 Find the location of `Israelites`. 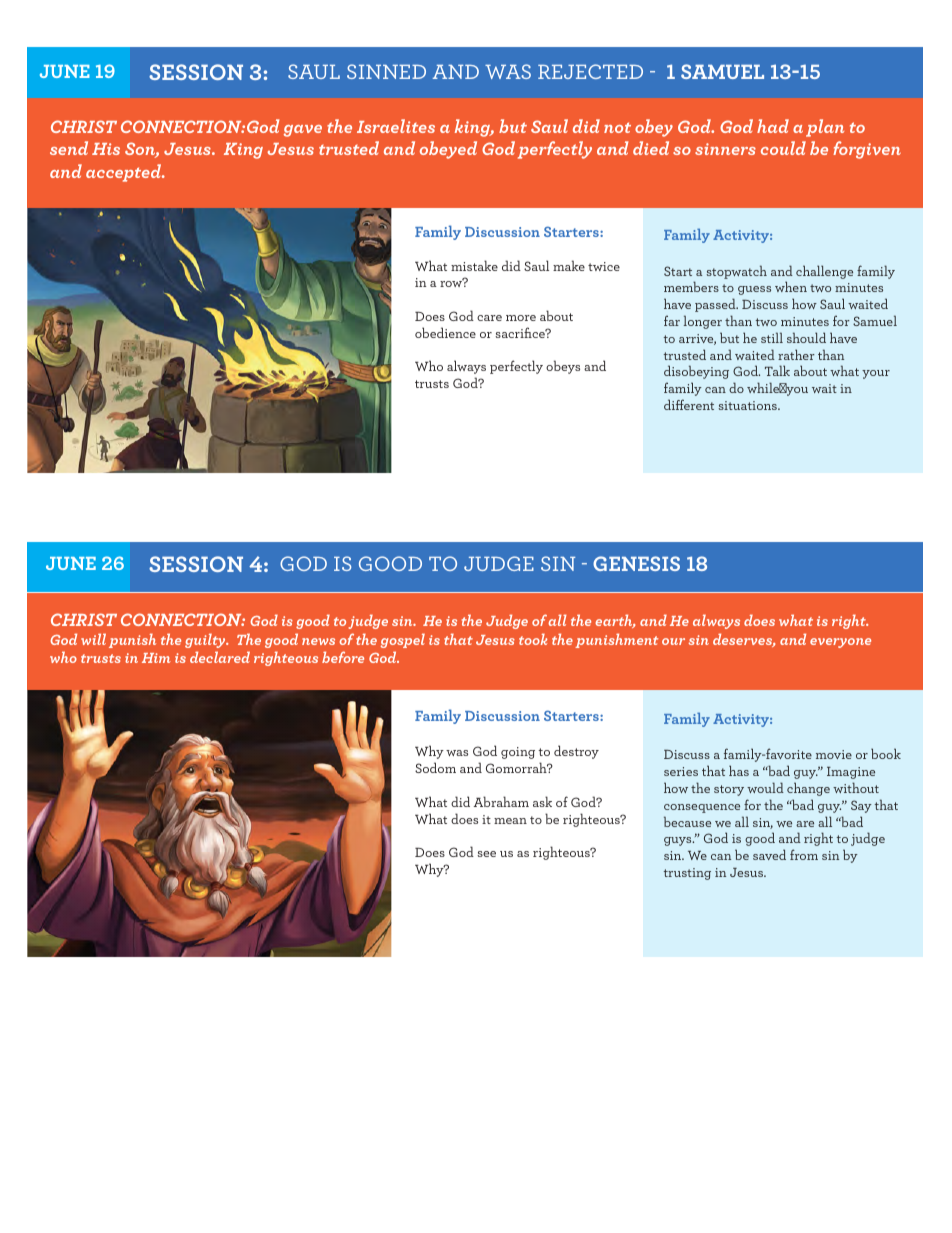

Israelites is located at coordinates (396, 126).
